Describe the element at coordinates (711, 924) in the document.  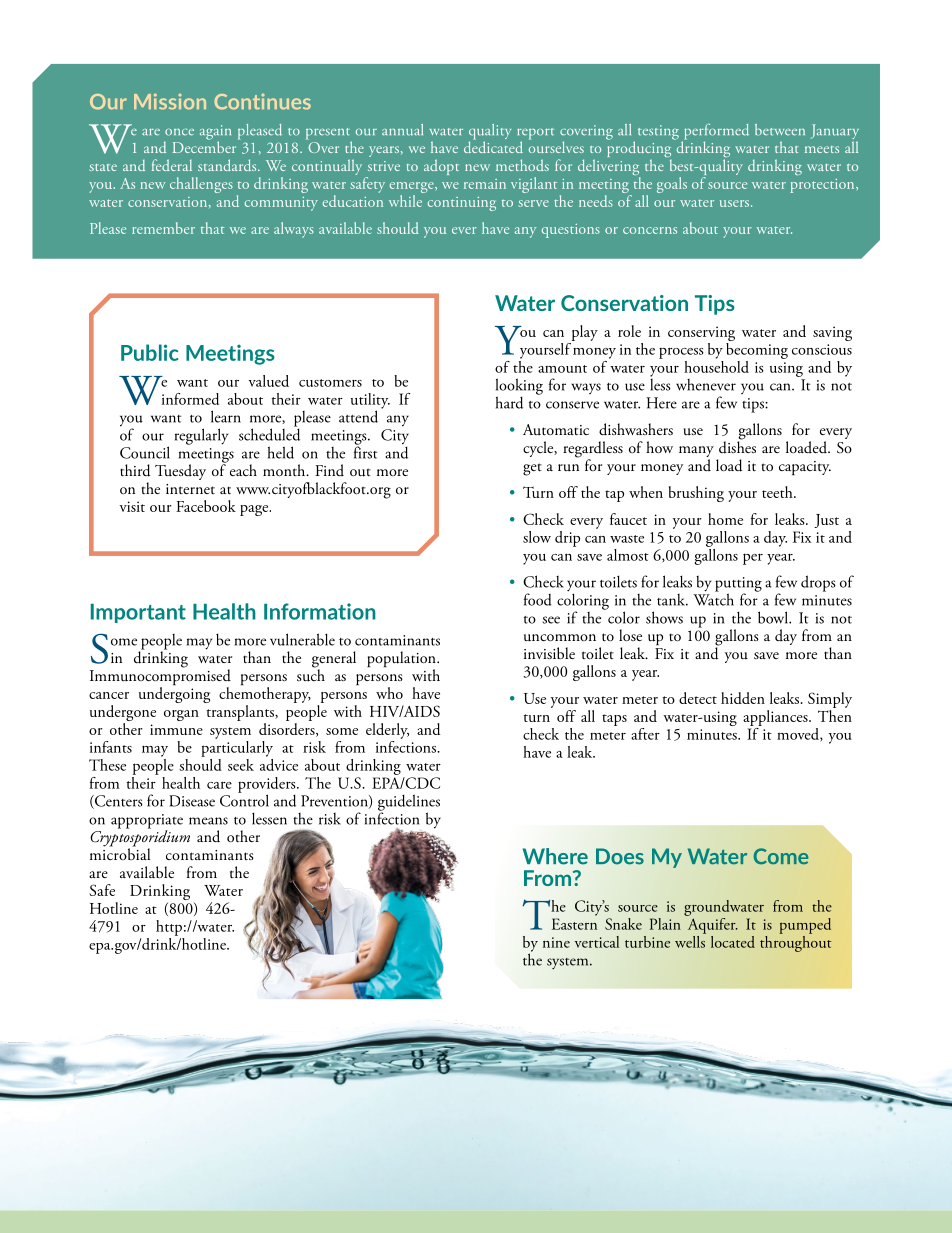
I see `Aquifer` at that location.
